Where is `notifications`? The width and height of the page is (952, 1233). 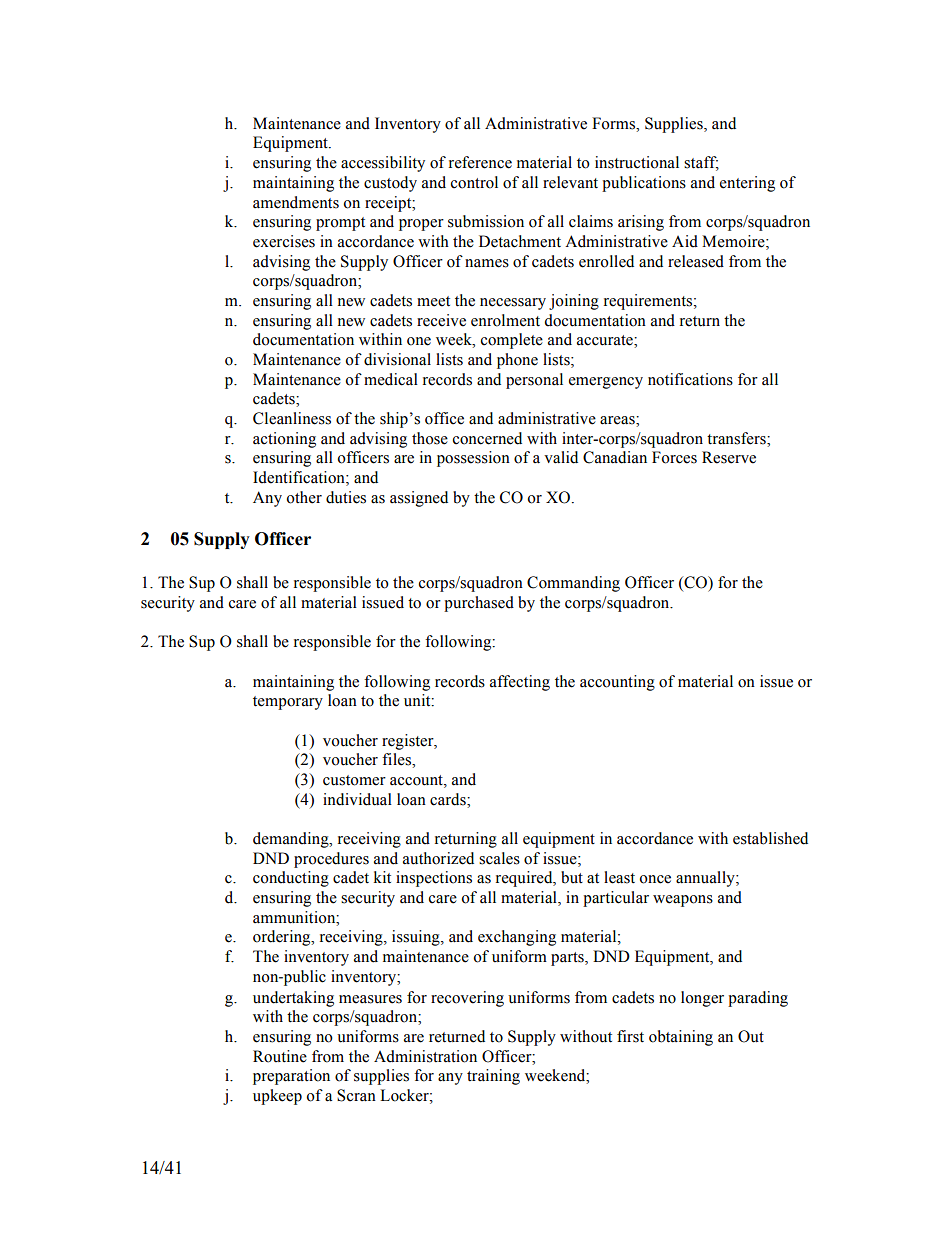 notifications is located at coordinates (690, 379).
